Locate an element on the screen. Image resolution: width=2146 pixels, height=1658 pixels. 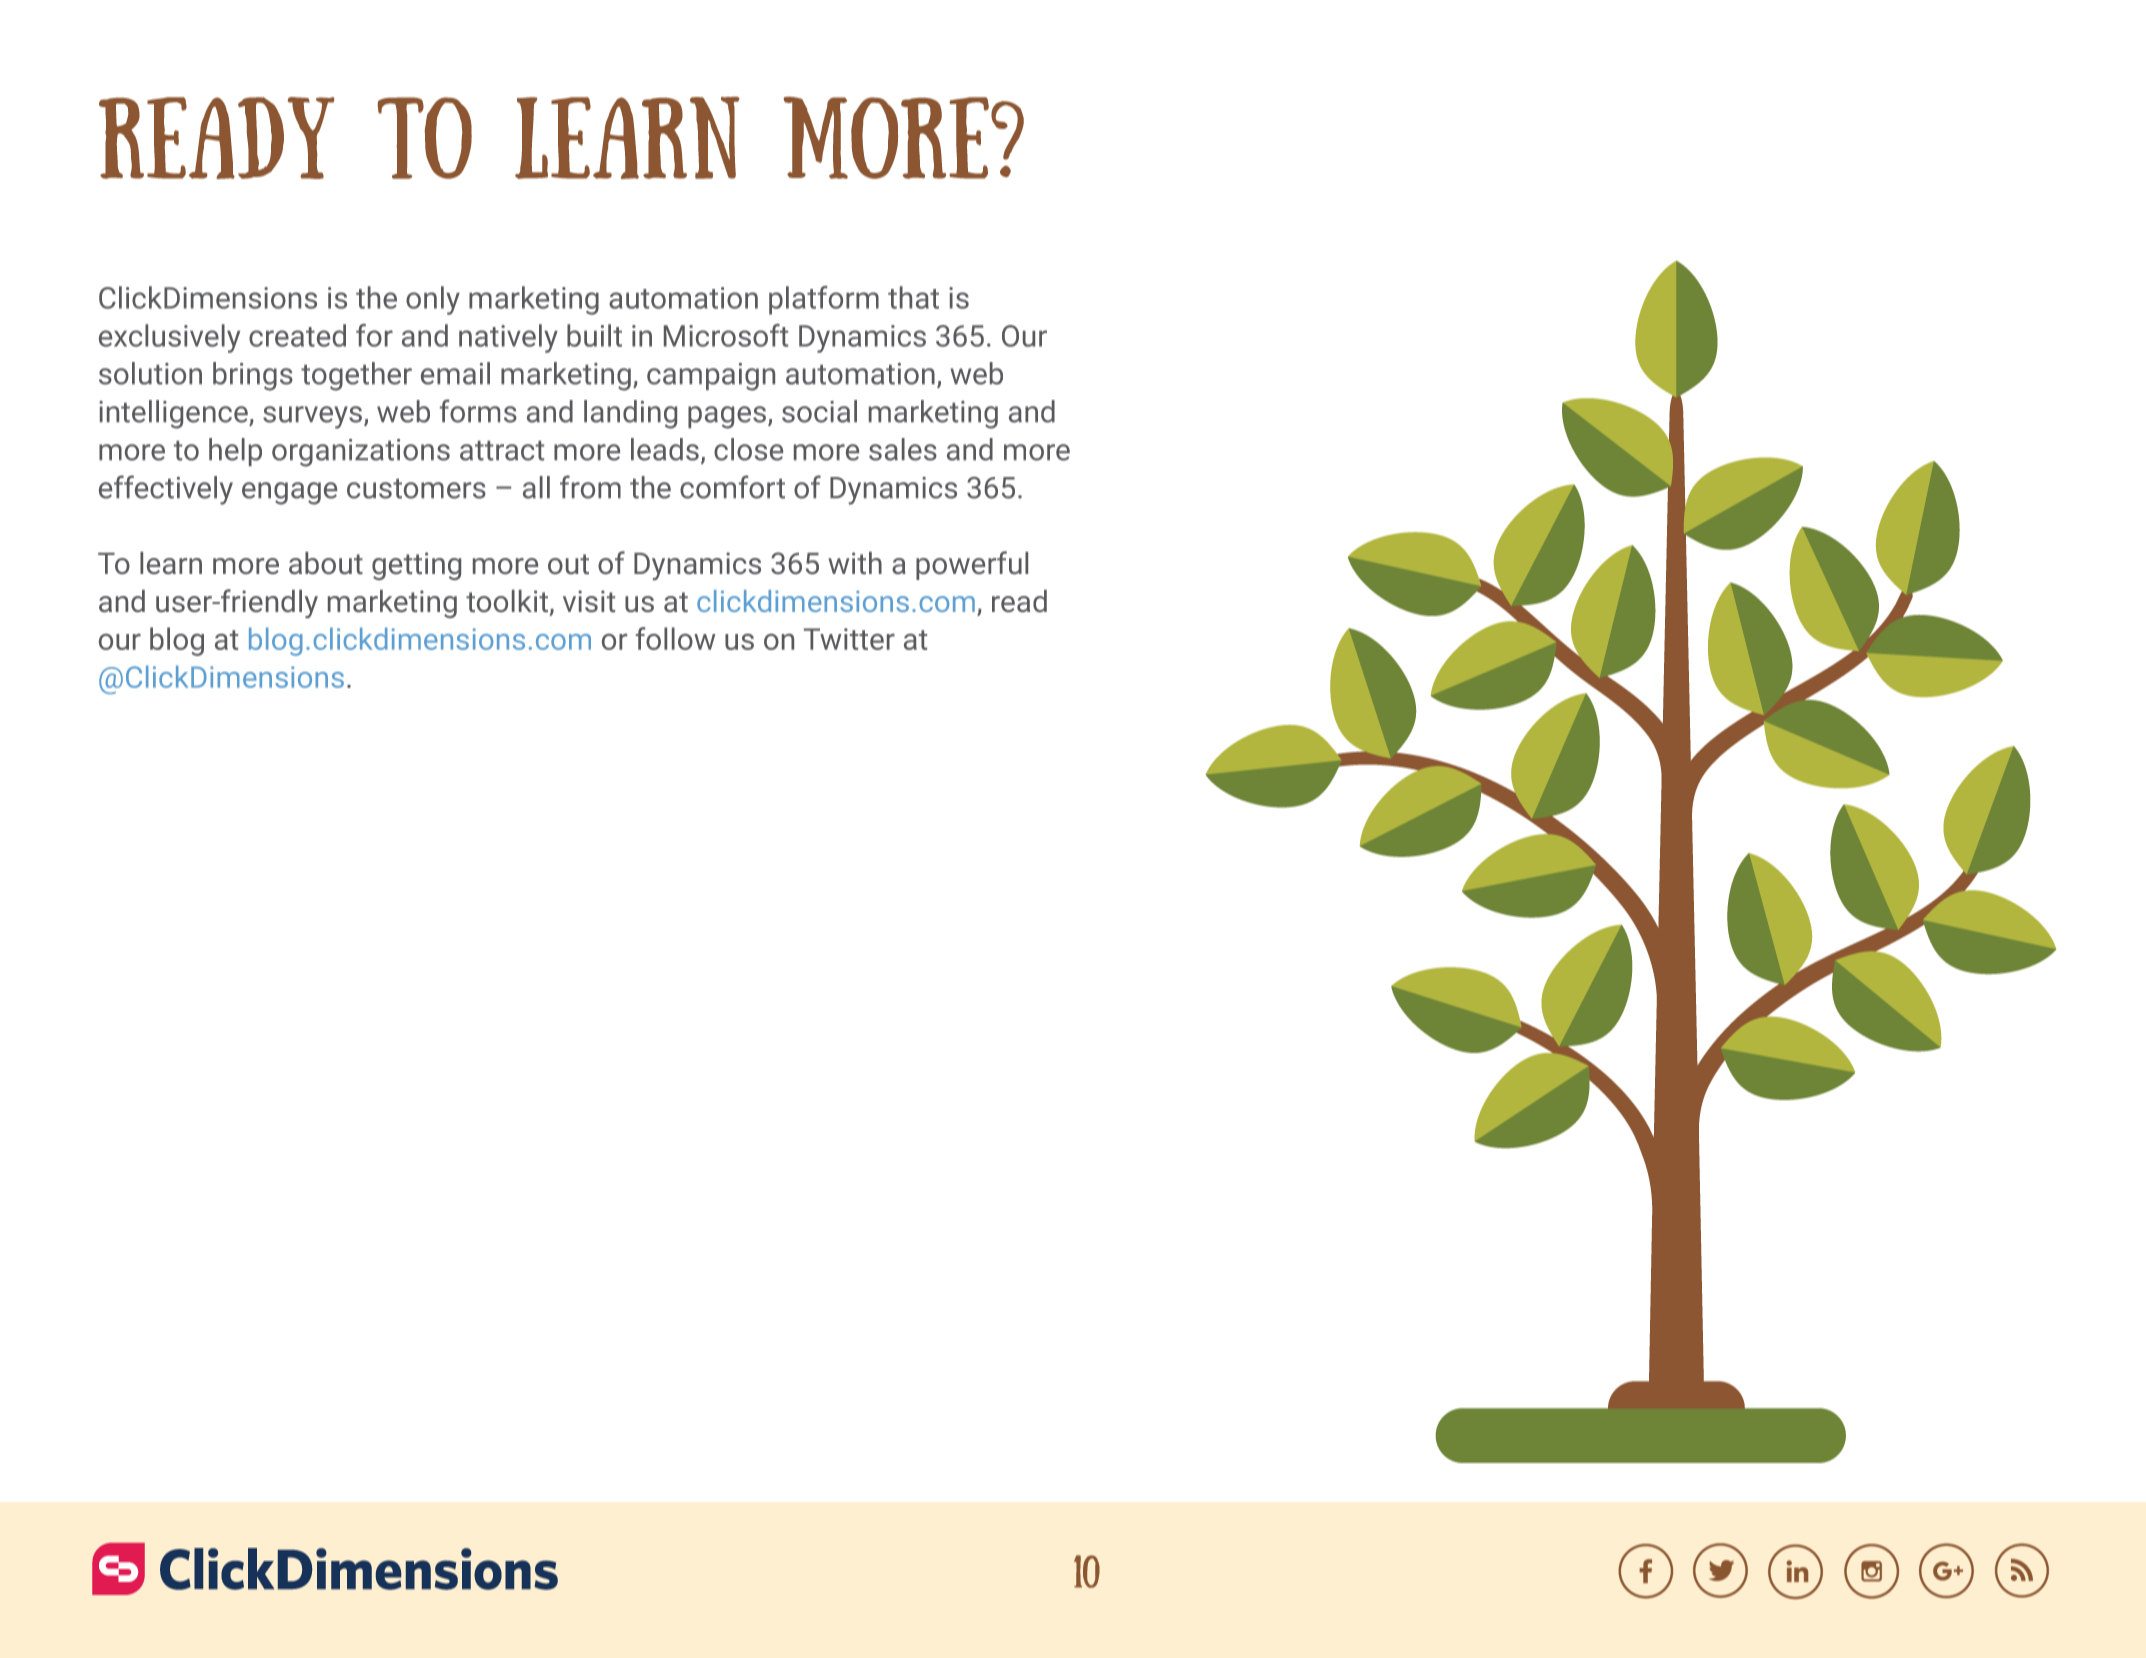
only is located at coordinates (433, 300).
